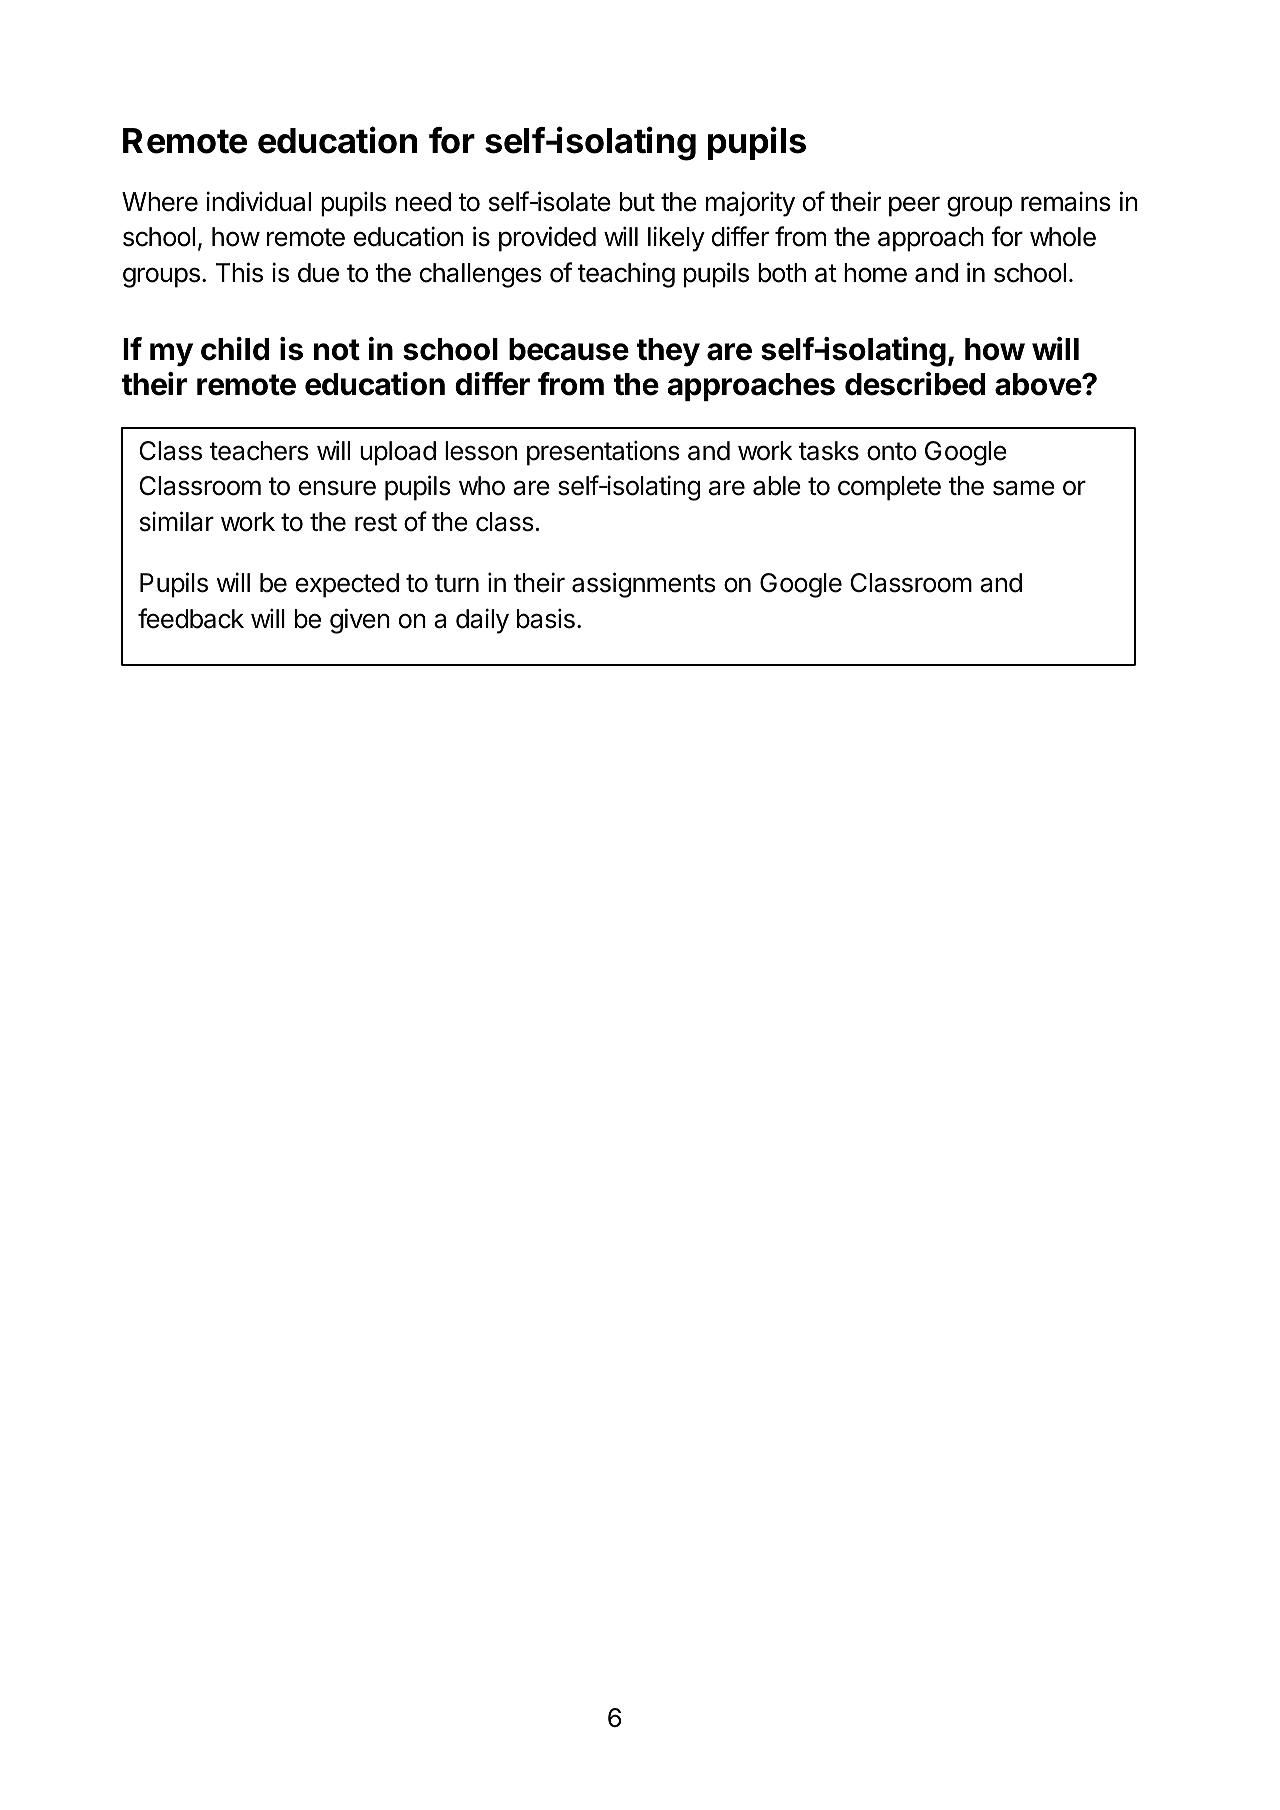 The image size is (1280, 1810). Describe the element at coordinates (914, 206) in the screenshot. I see `peer` at that location.
